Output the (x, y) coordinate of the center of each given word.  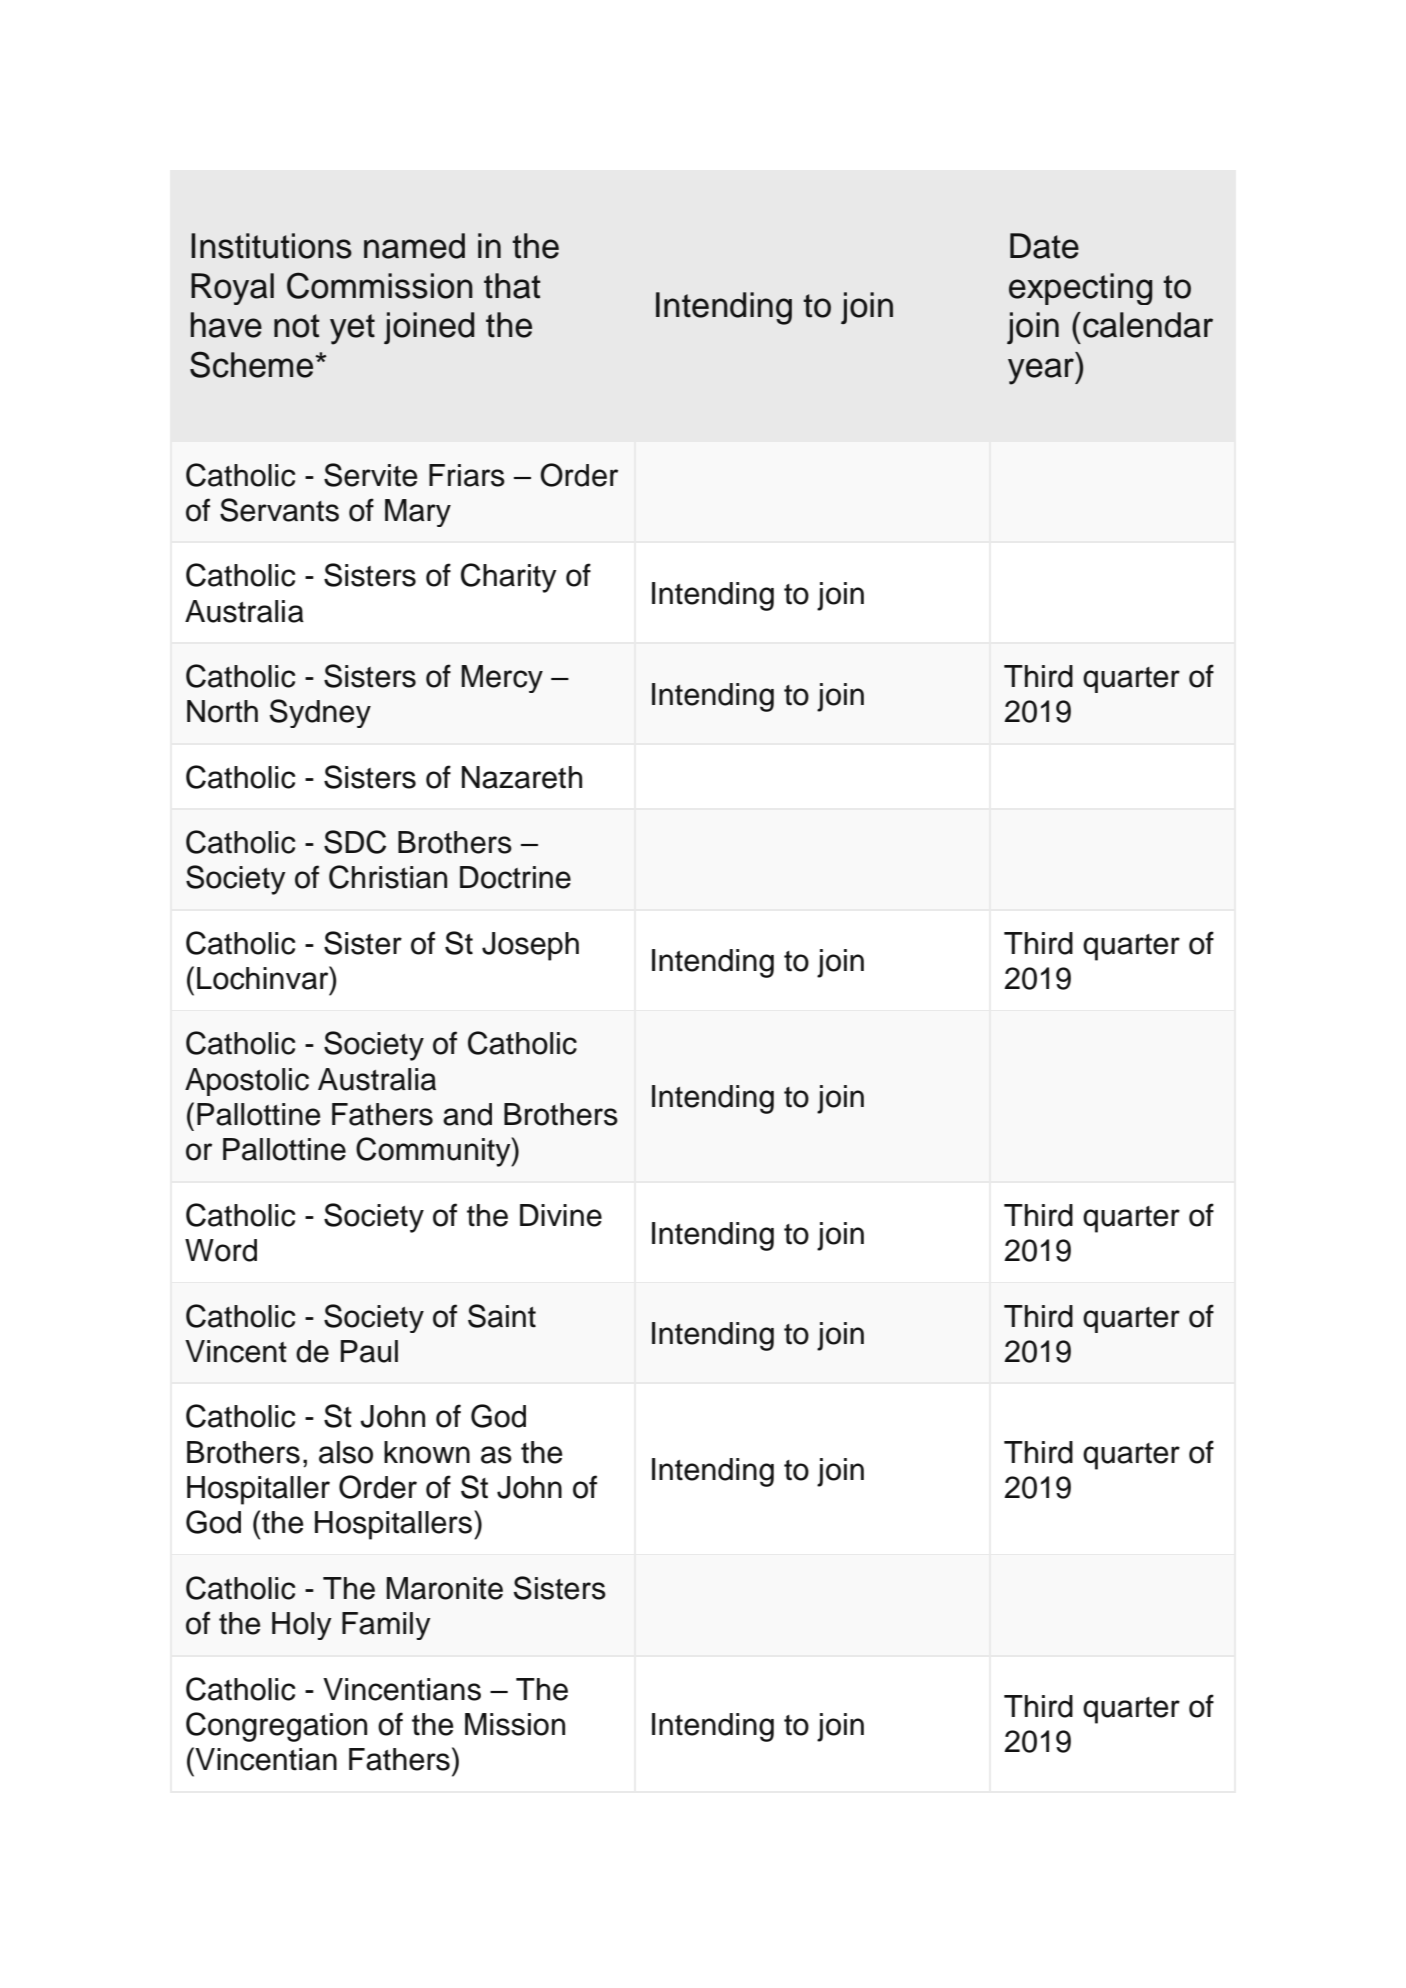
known (427, 1452)
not (297, 326)
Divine (561, 1215)
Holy (302, 1626)
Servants (279, 510)
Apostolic (247, 1082)
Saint (502, 1316)
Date (1044, 246)
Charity (509, 578)
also (346, 1452)
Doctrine (515, 877)
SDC (355, 842)
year (1042, 371)
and (467, 1114)
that (512, 286)
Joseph (530, 946)
